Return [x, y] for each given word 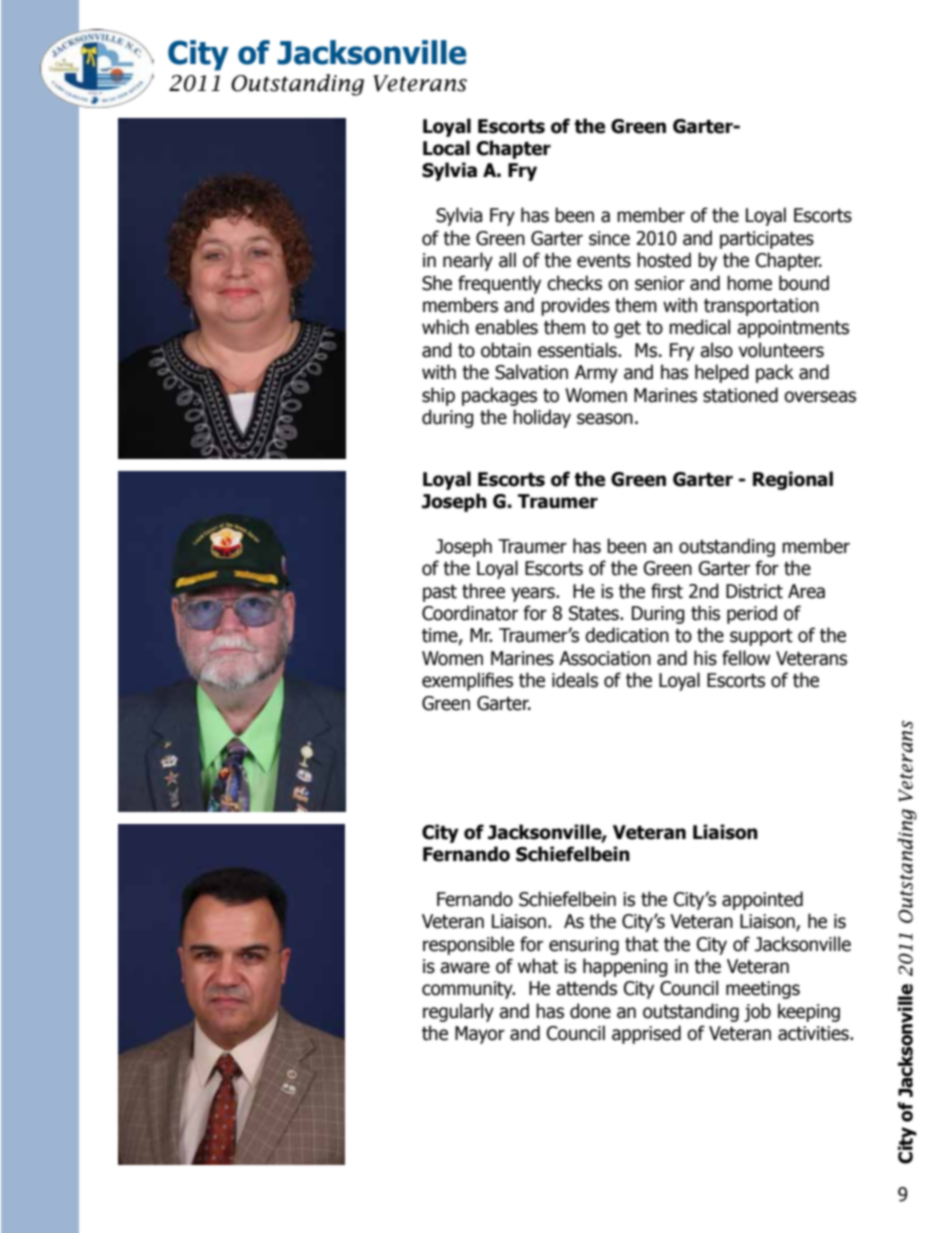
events [604, 261]
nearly [468, 261]
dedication [627, 635]
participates [767, 240]
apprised [646, 1034]
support [761, 637]
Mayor [480, 1035]
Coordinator [470, 613]
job [757, 1012]
